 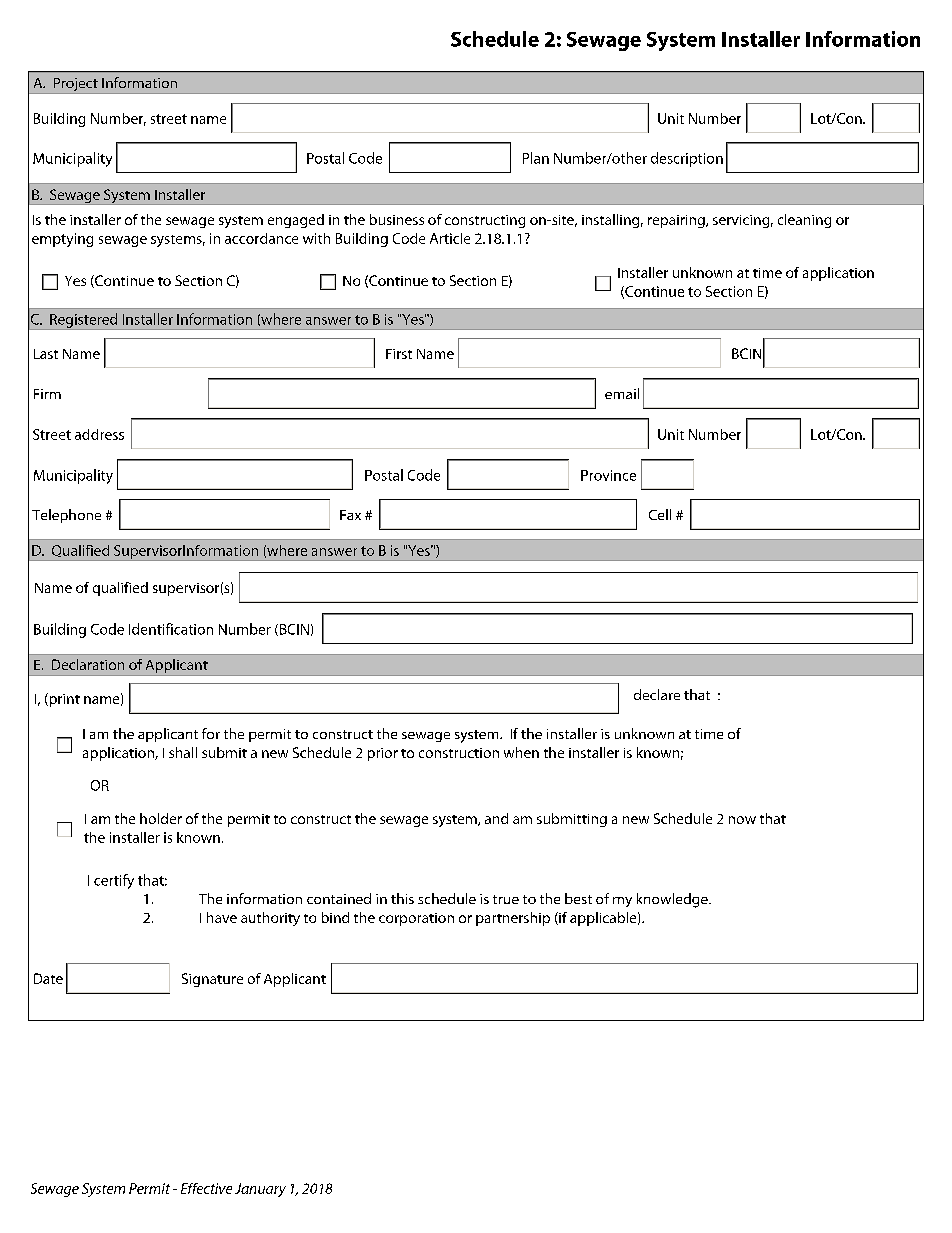 What do you see at coordinates (99, 434) in the document?
I see `address` at bounding box center [99, 434].
